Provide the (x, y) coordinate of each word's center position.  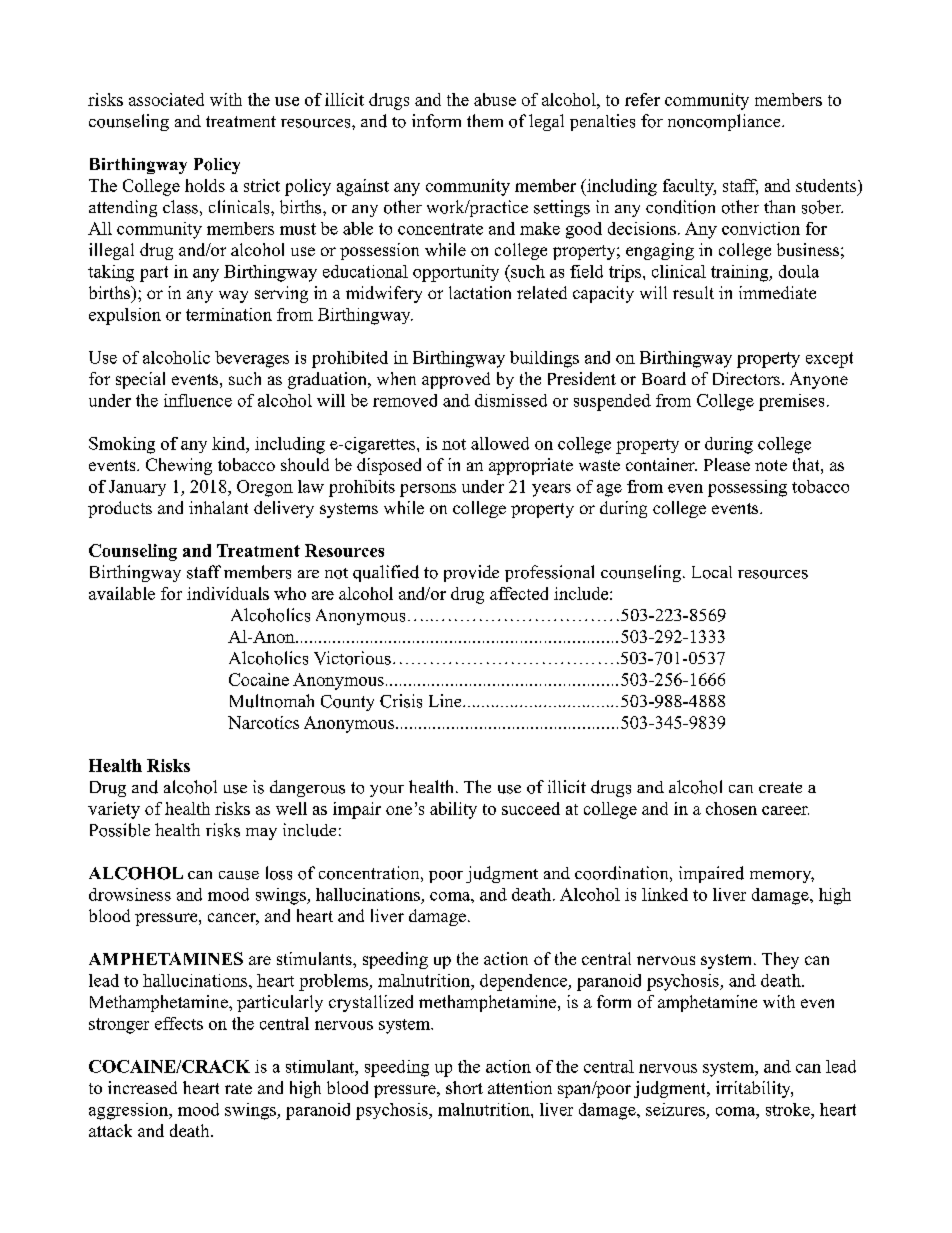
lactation (480, 292)
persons (428, 490)
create (780, 787)
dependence (524, 982)
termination (229, 314)
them (485, 120)
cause (239, 875)
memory (782, 877)
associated (166, 99)
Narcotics (263, 722)
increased (142, 1087)
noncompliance (725, 122)
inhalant (218, 507)
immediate (777, 292)
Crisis (401, 701)
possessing (747, 488)
